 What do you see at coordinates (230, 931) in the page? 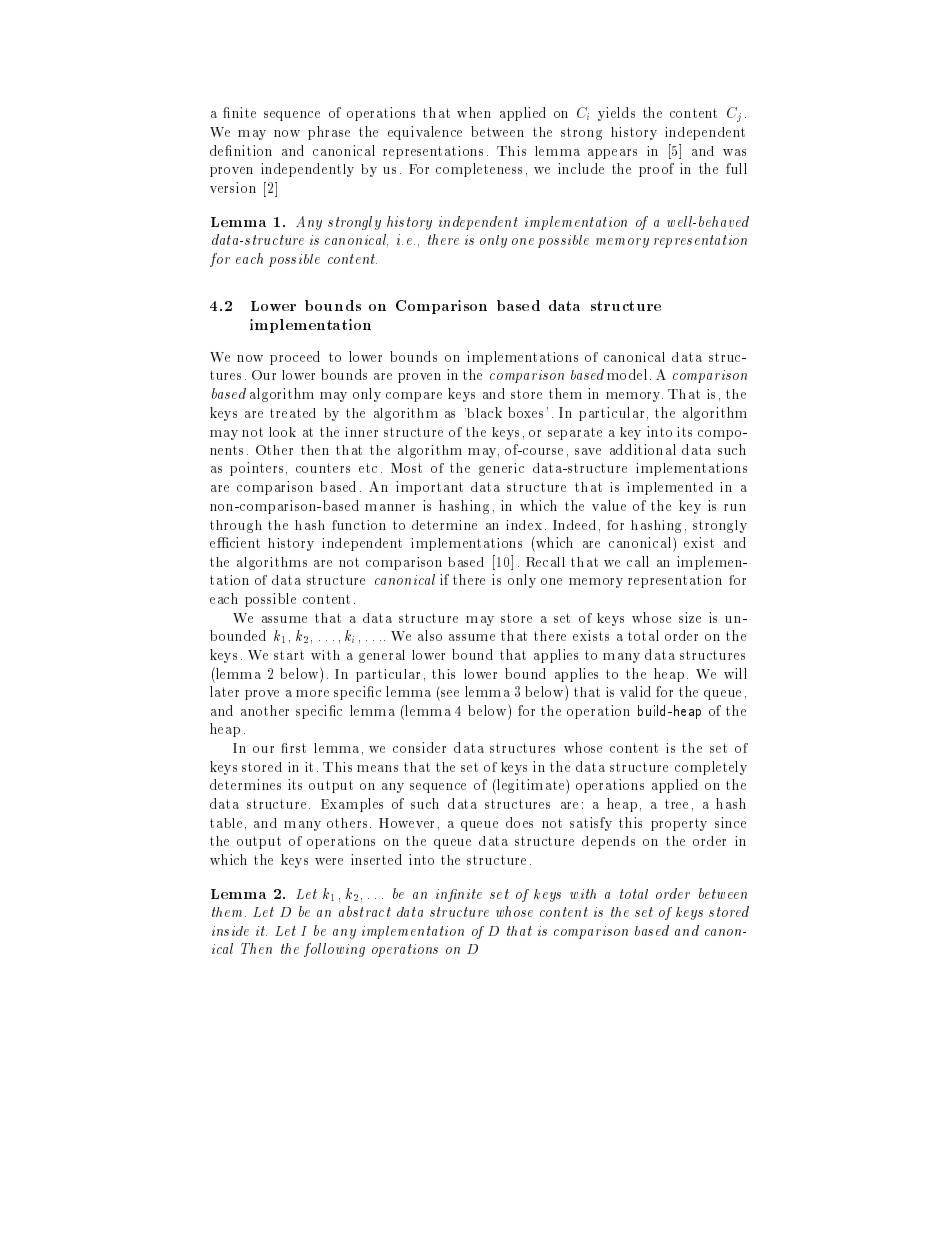
I see `inside` at bounding box center [230, 931].
